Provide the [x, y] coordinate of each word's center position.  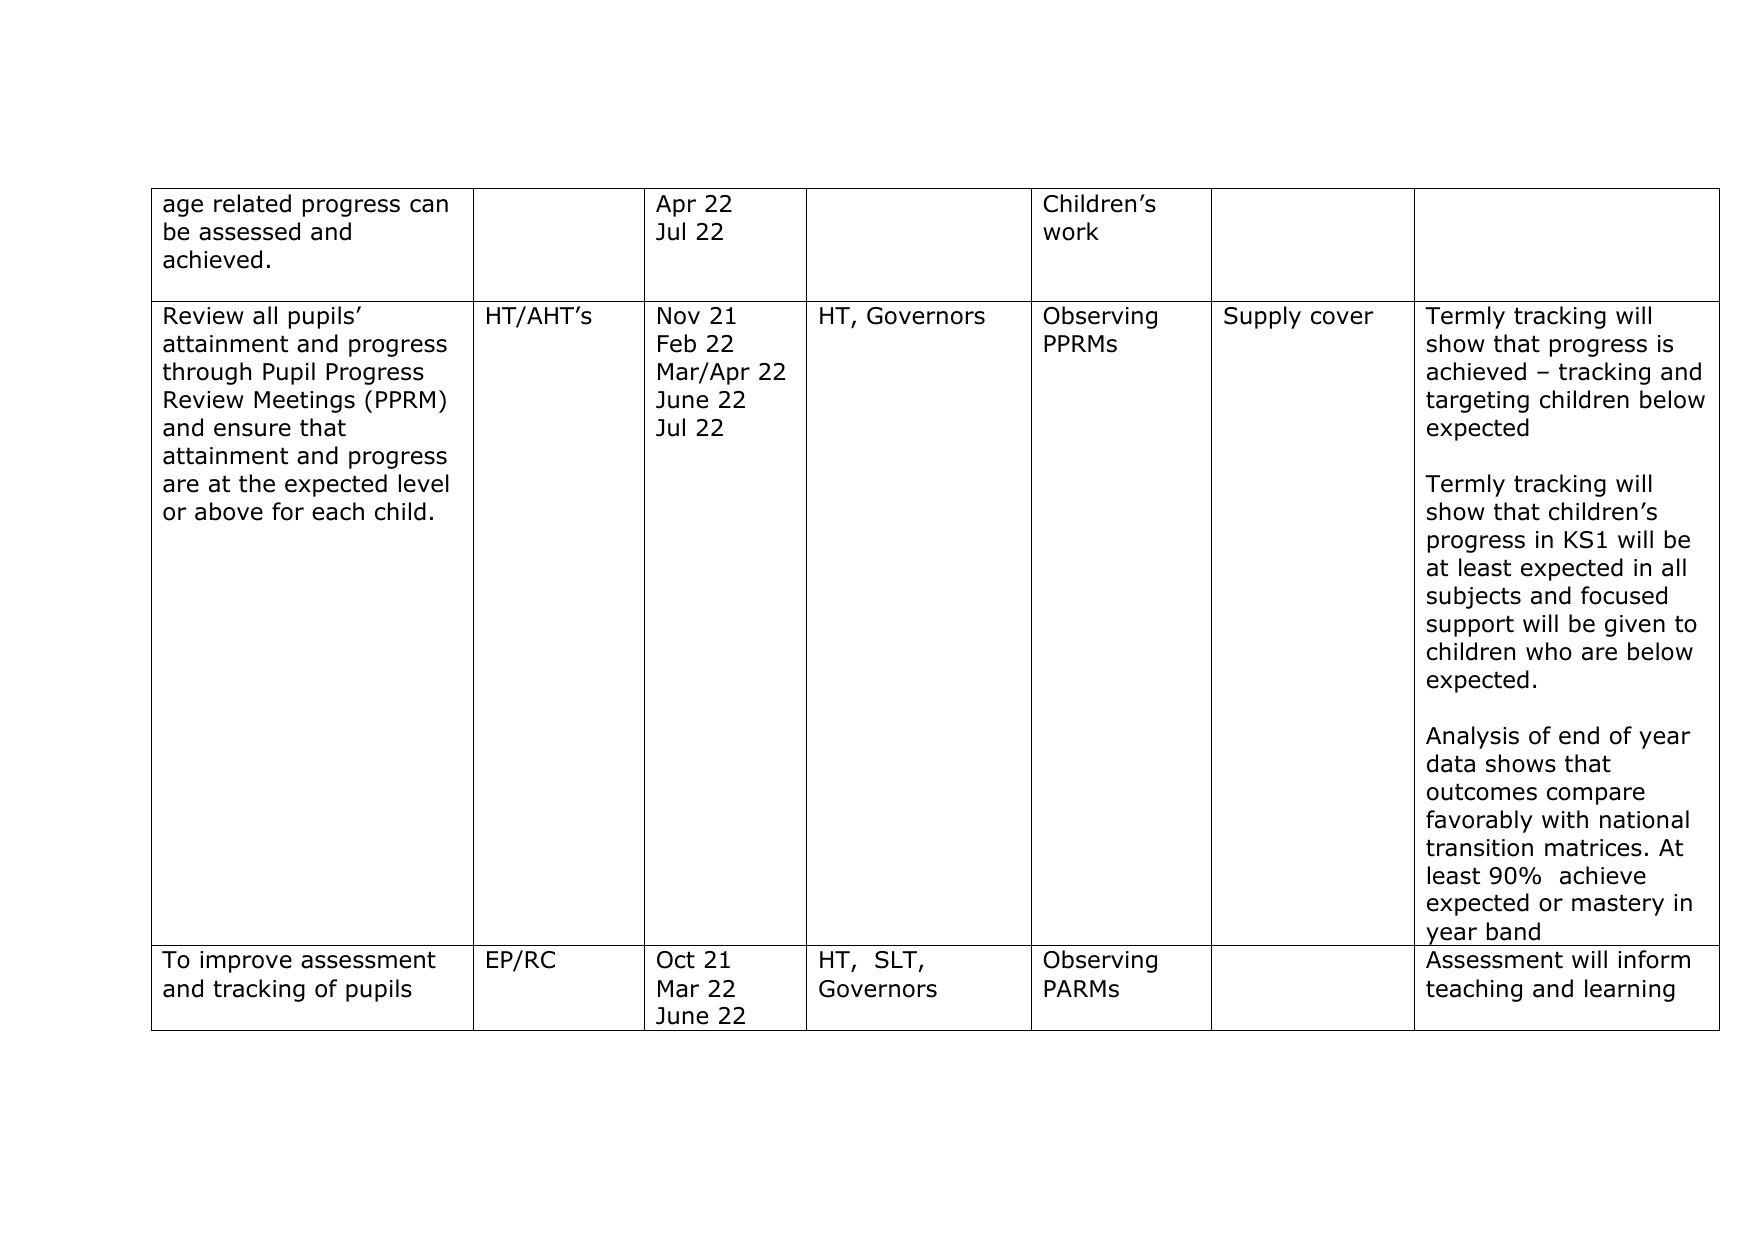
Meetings [304, 402]
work [1071, 231]
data [1451, 763]
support [1470, 626]
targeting [1477, 402]
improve [246, 962]
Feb [677, 343]
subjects [1474, 597]
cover [1342, 318]
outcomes [1482, 792]
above [229, 511]
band [1513, 931]
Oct [676, 960]
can [429, 206]
